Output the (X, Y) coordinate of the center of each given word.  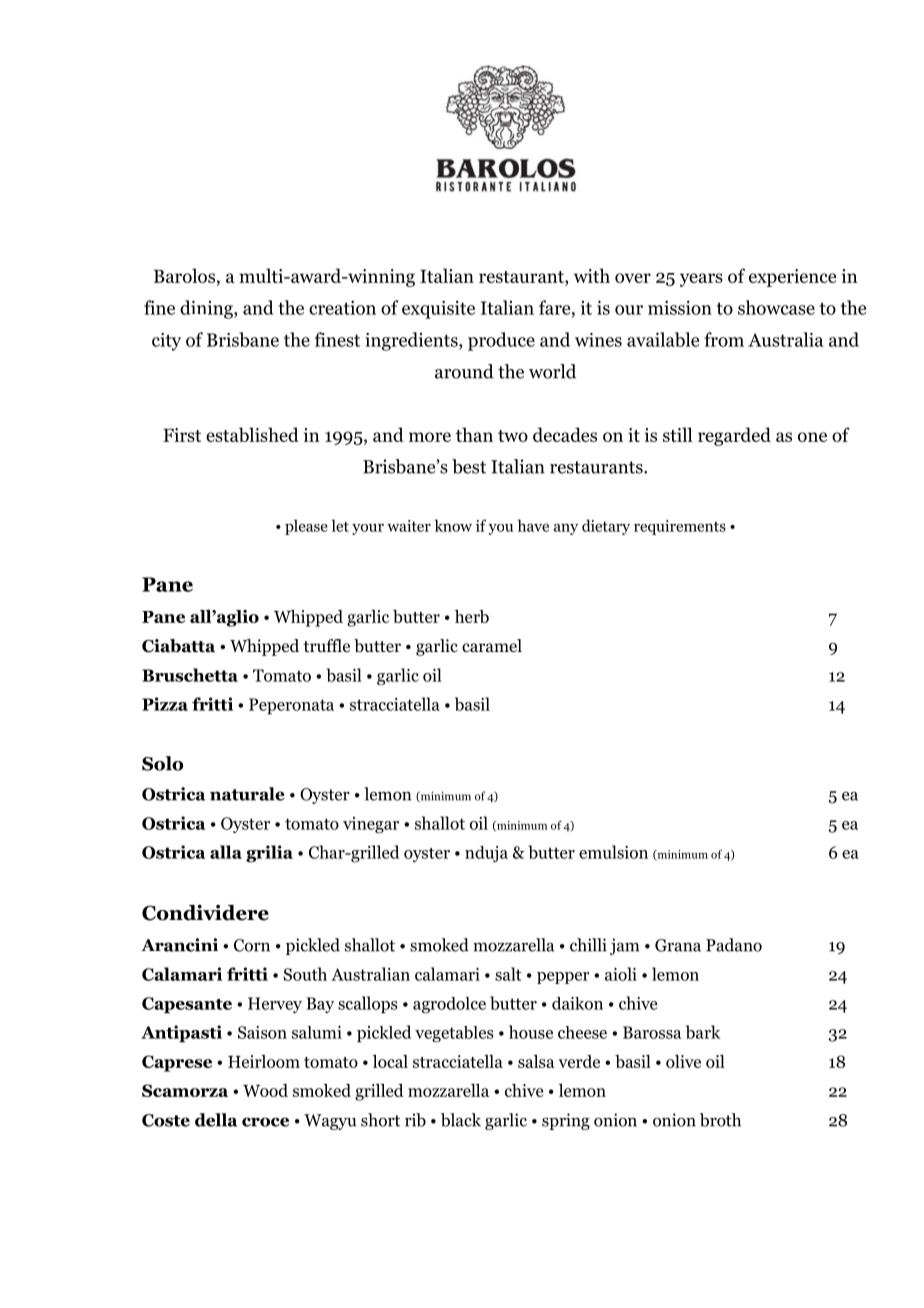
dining (207, 309)
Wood (265, 1090)
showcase (776, 307)
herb (472, 616)
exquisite (438, 309)
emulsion (613, 852)
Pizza (165, 704)
